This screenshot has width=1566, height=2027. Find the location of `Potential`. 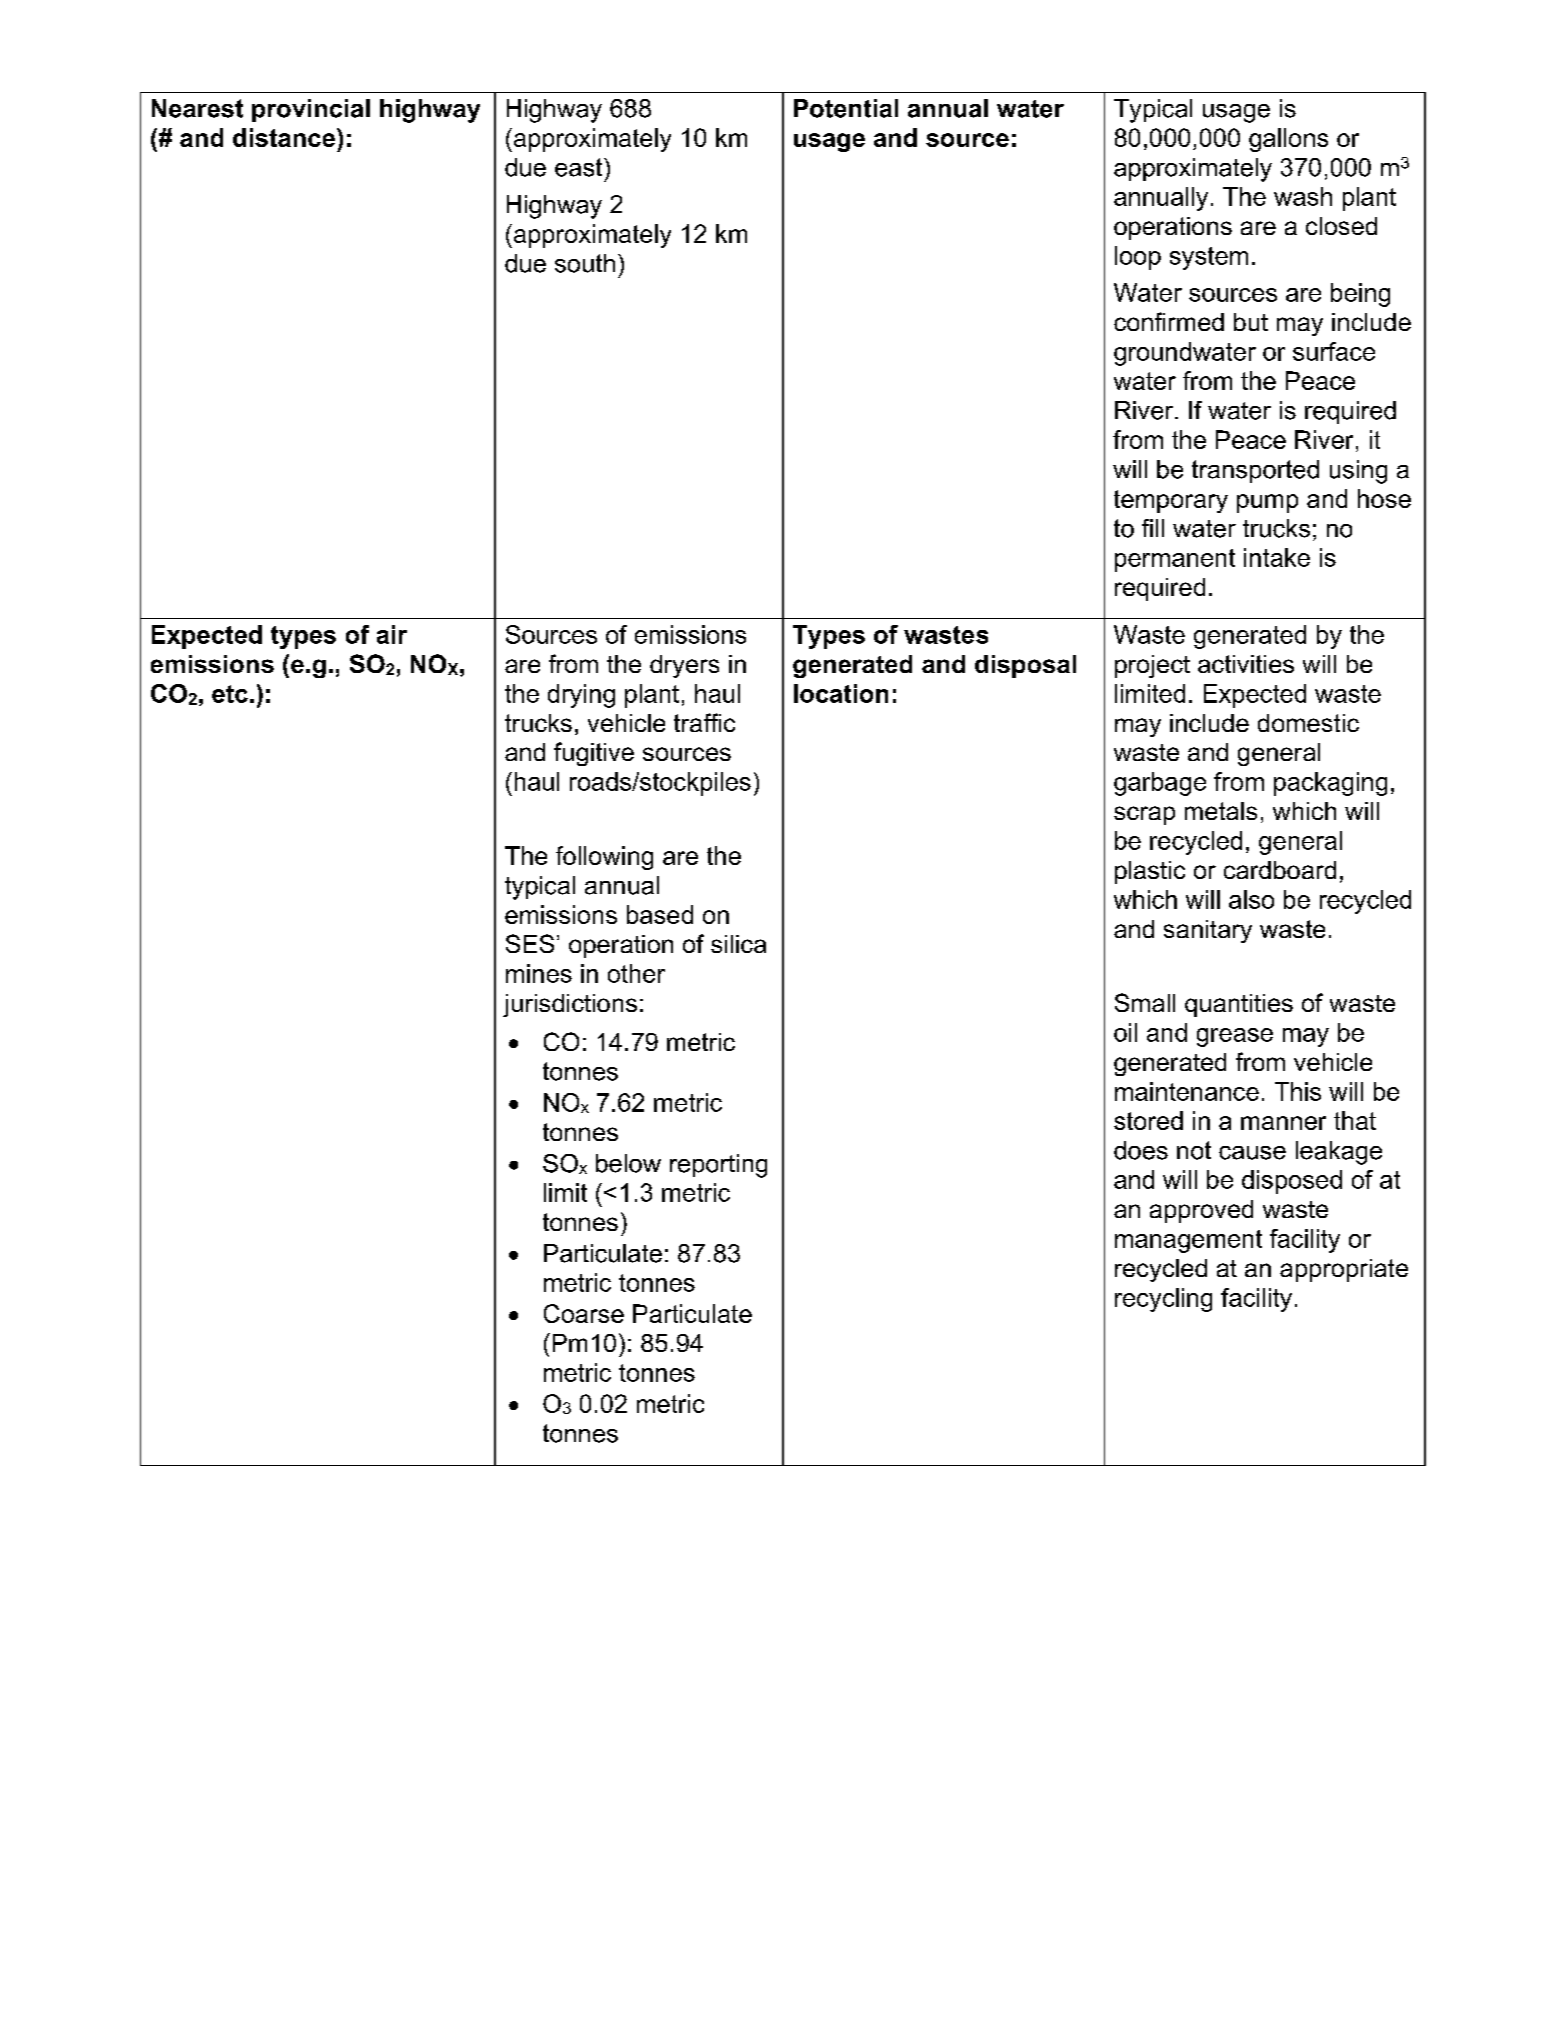

Potential is located at coordinates (846, 108).
